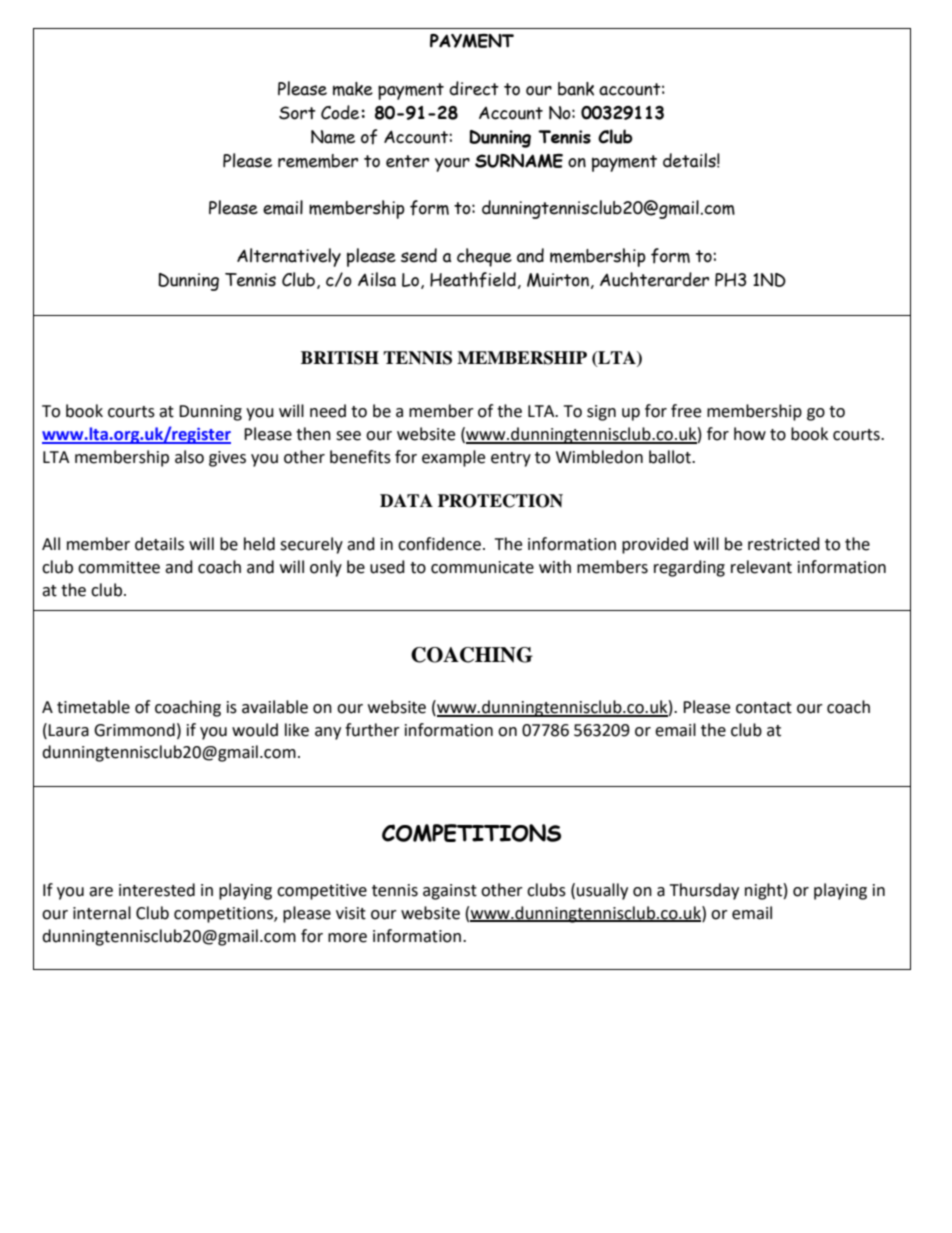 This document has height=1233, width=952. I want to click on contact, so click(764, 708).
